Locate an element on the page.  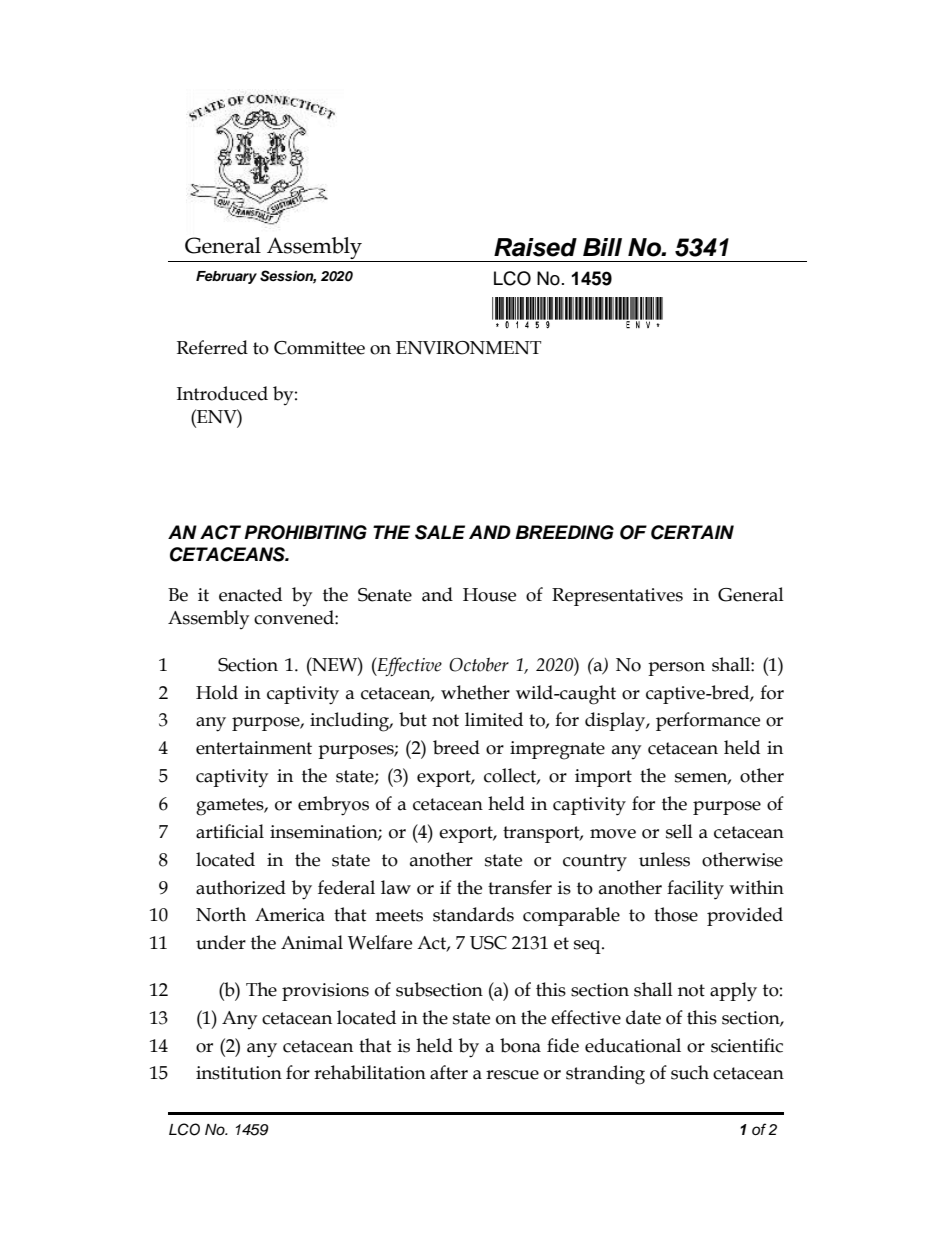
February is located at coordinates (226, 277).
